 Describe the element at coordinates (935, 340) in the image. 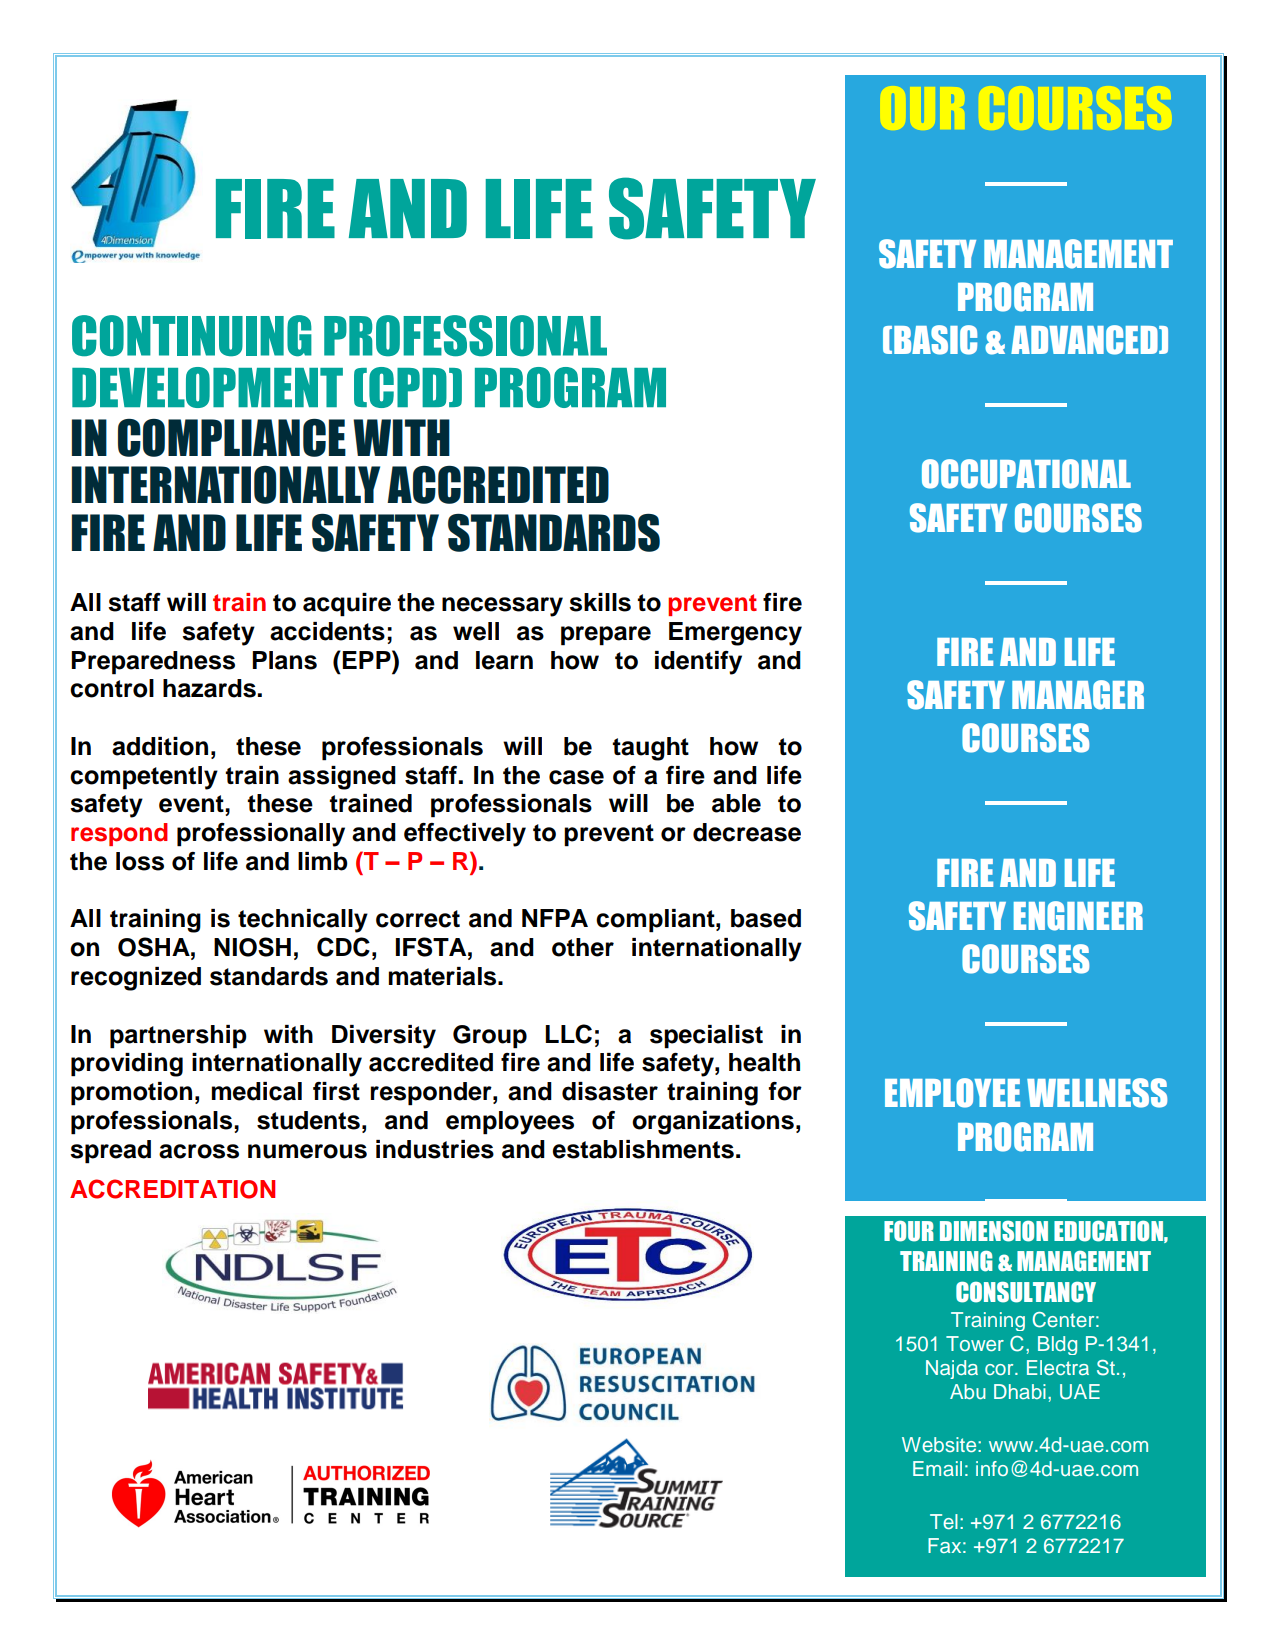

I see `BASIC` at that location.
